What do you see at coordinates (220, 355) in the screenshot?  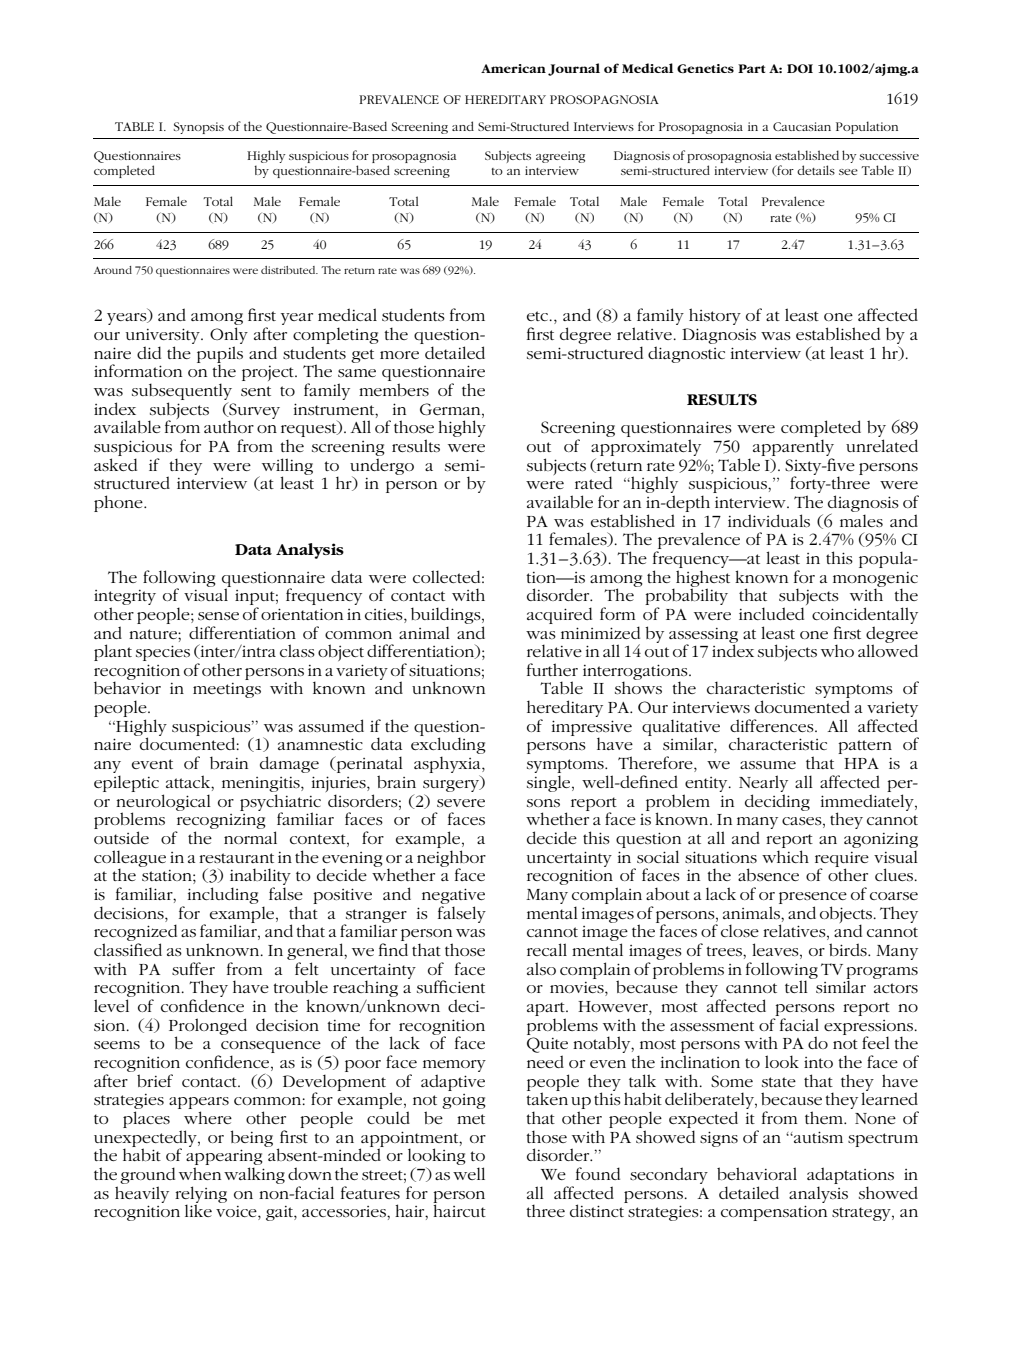 I see `pupils` at bounding box center [220, 355].
